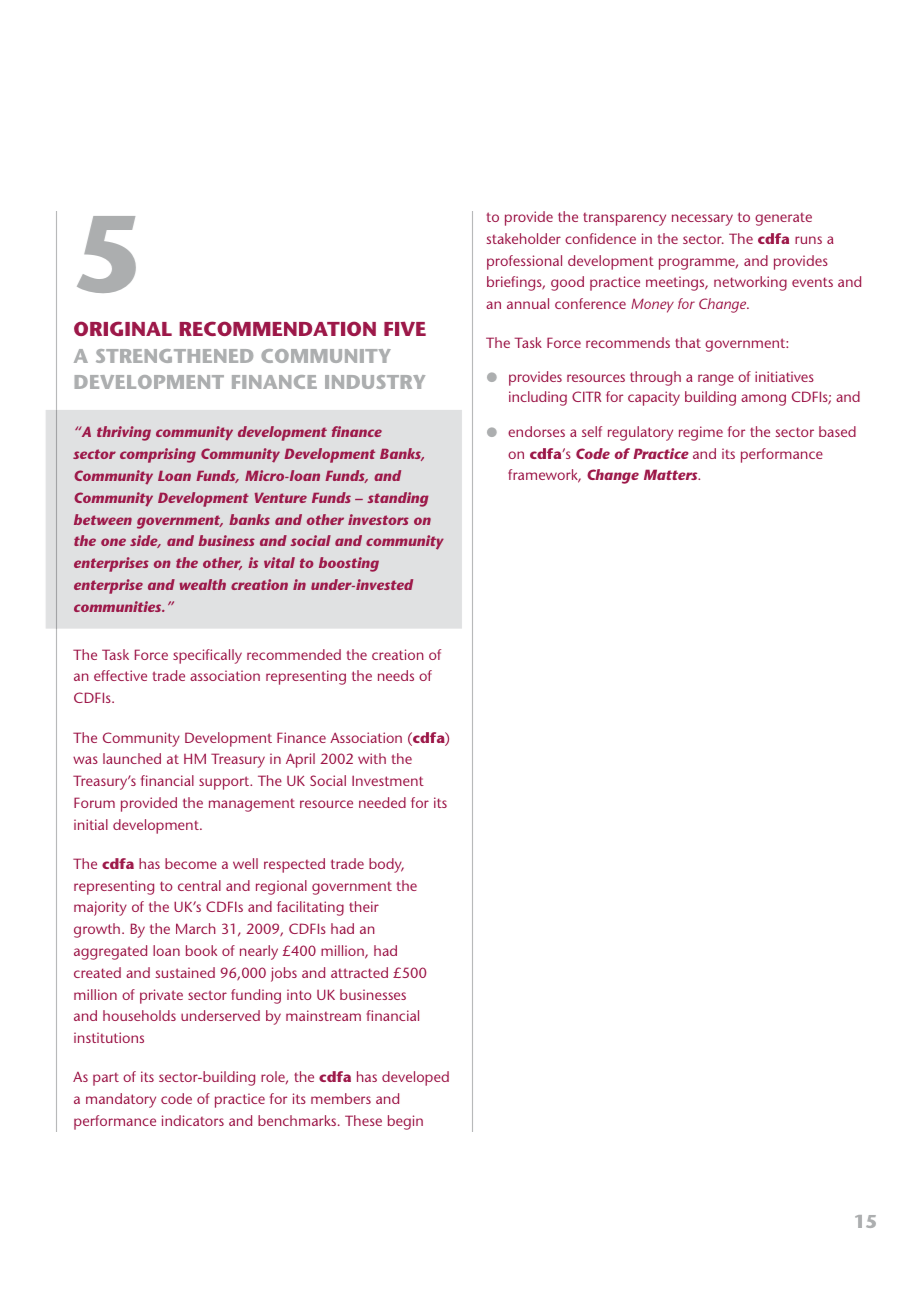 The image size is (924, 1308). Describe the element at coordinates (364, 906) in the page. I see `their` at that location.
